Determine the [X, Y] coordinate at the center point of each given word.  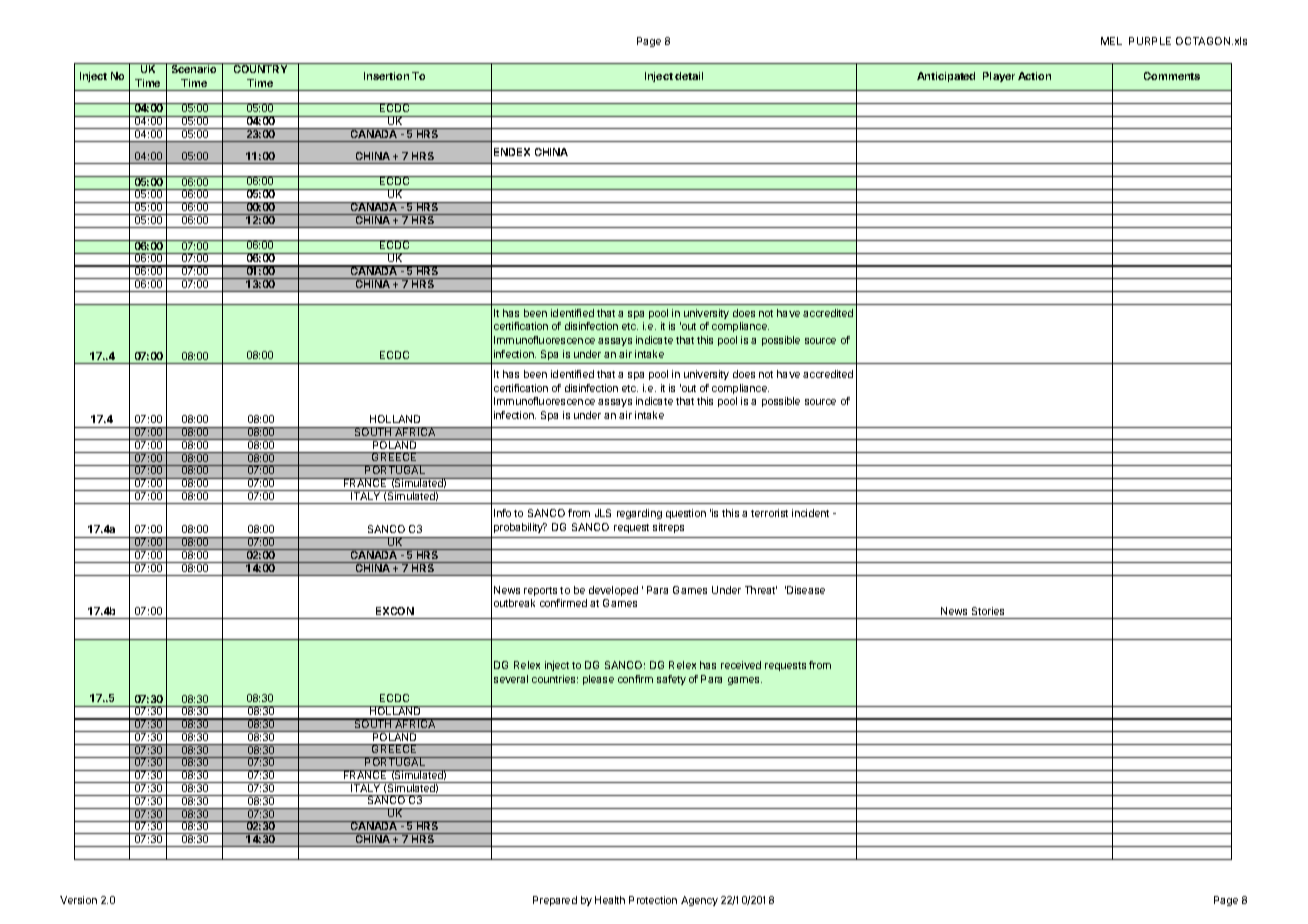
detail [689, 76]
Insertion [386, 76]
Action [1034, 76]
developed [613, 591]
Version [78, 900]
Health [610, 900]
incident [810, 513]
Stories [988, 611]
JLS [603, 513]
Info [502, 513]
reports [540, 591]
